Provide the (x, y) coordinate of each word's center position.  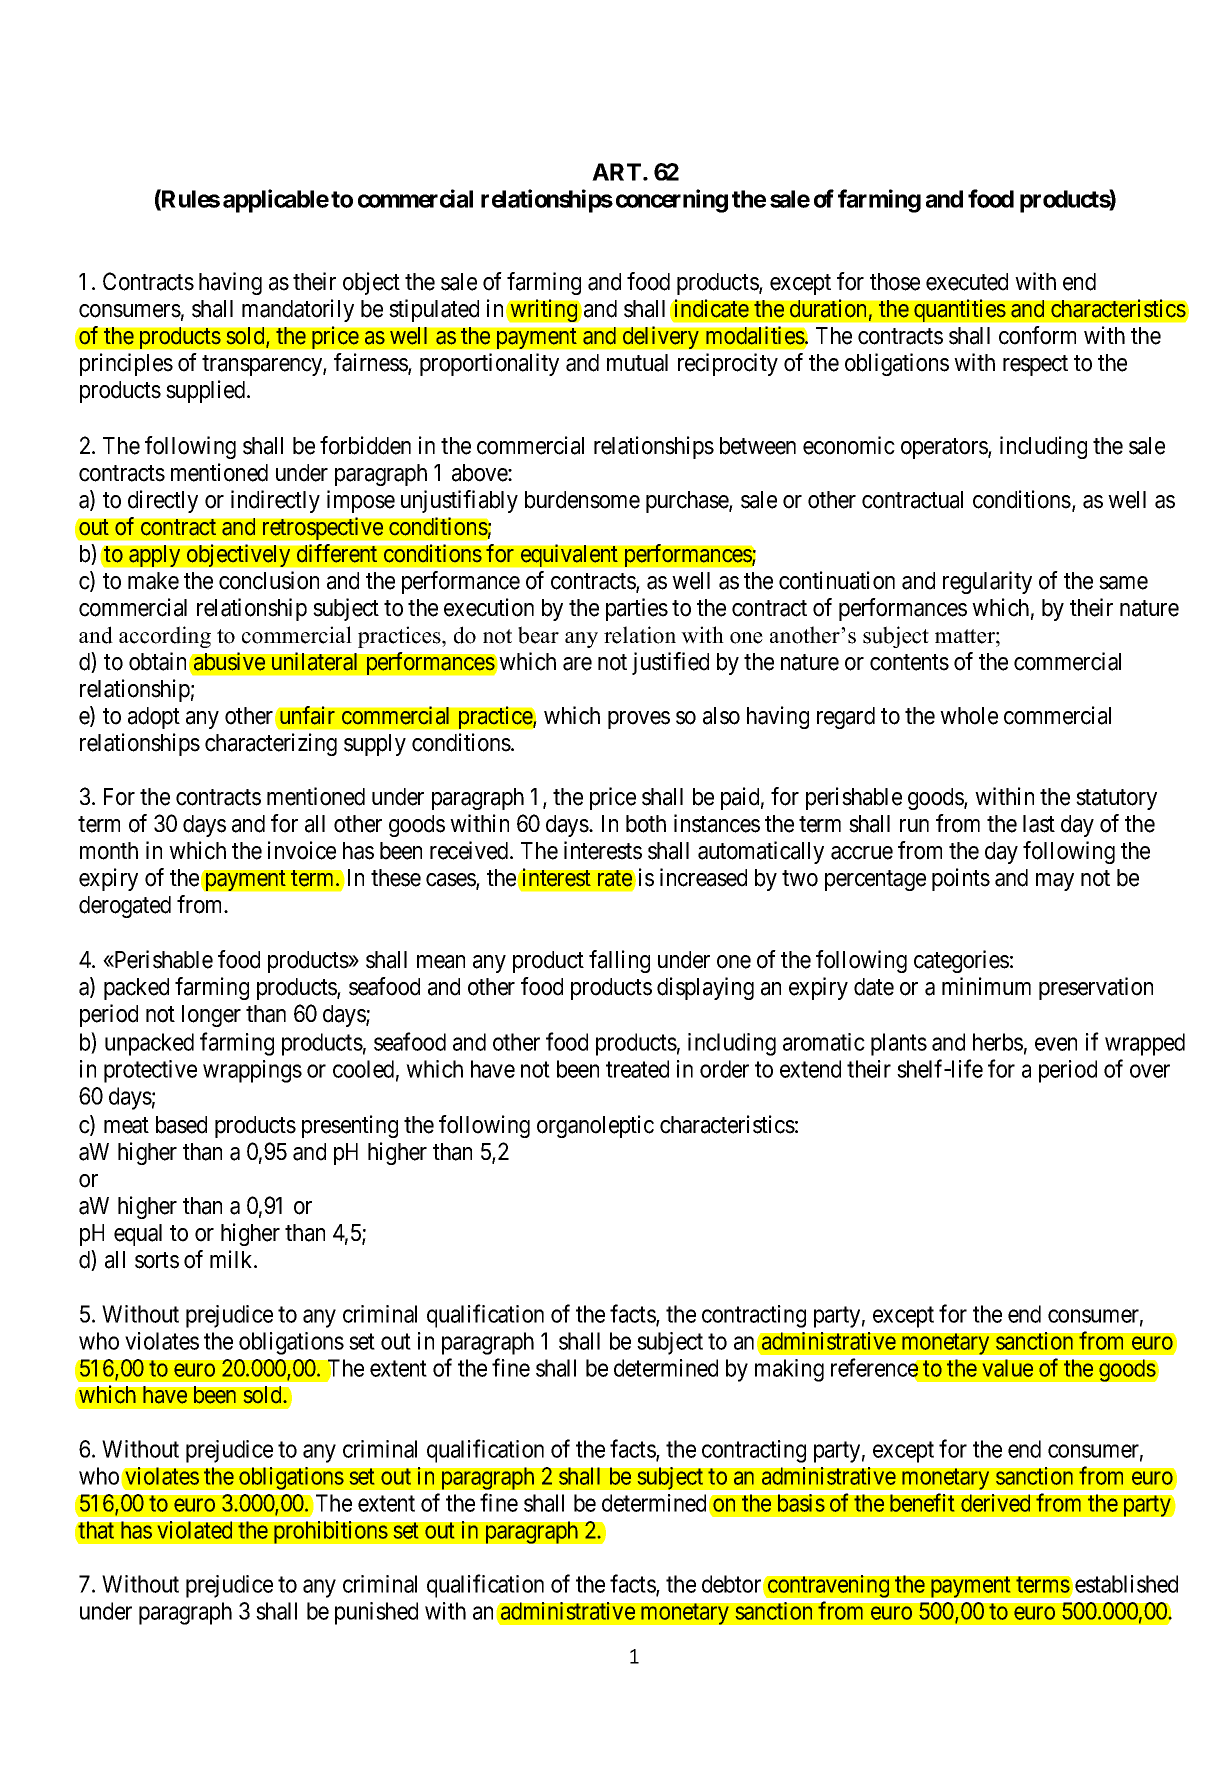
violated (194, 1530)
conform (1037, 335)
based (181, 1125)
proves (639, 720)
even (1056, 1044)
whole (969, 716)
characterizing (271, 744)
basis (801, 1503)
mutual (637, 363)
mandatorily (298, 310)
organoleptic (595, 1126)
